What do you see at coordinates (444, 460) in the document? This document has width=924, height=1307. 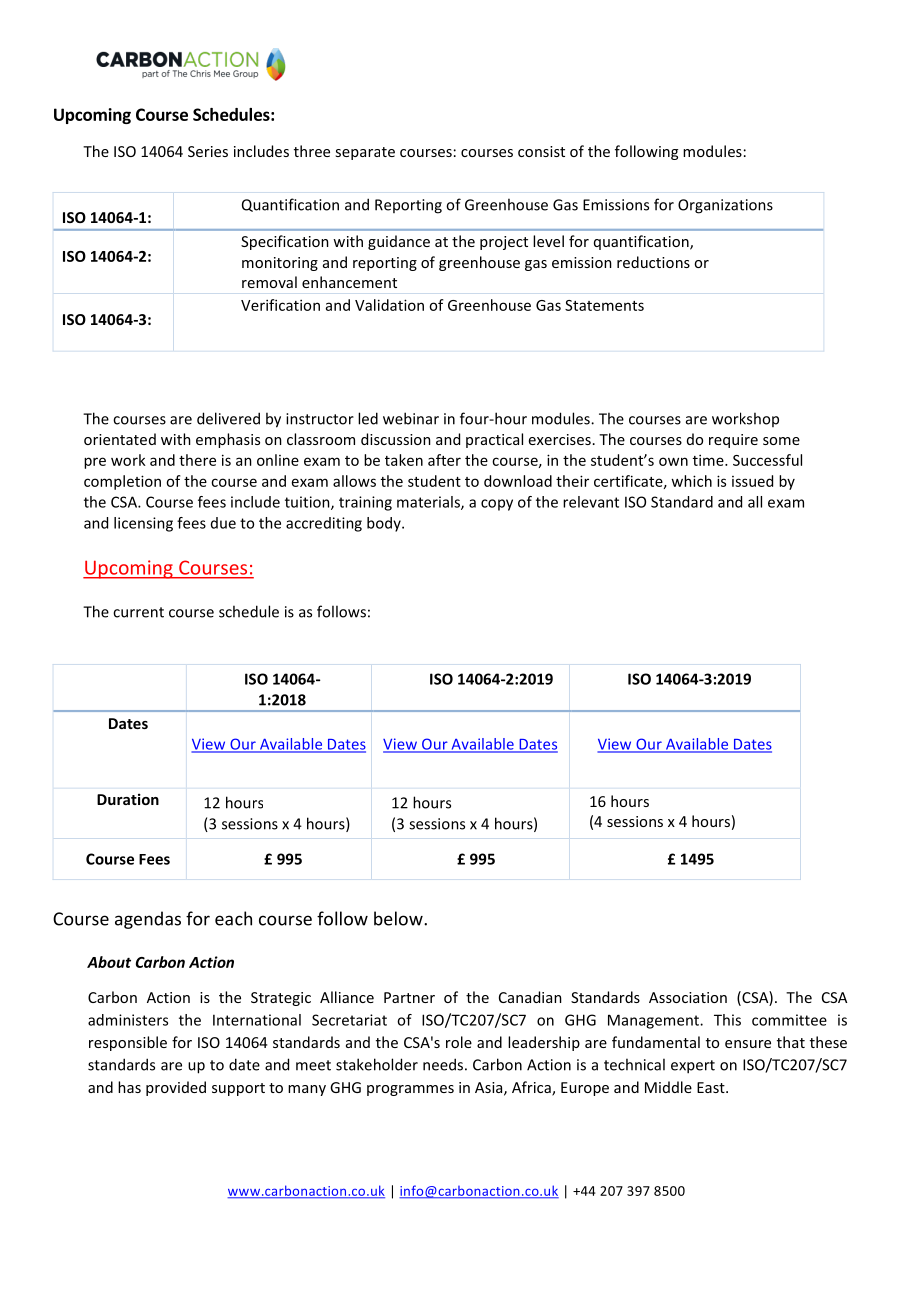 I see `after` at bounding box center [444, 460].
